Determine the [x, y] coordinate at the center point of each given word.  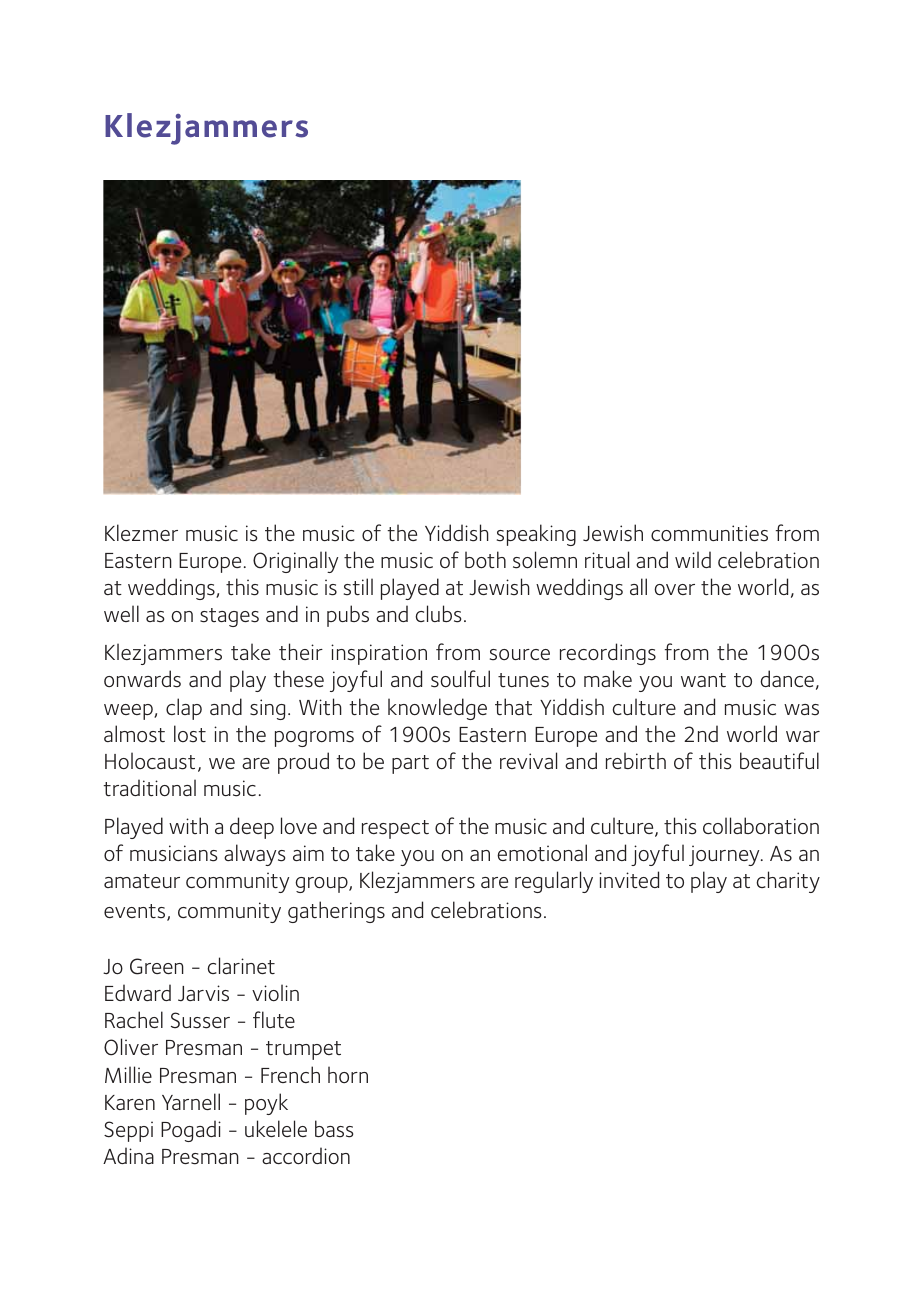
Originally [295, 562]
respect [395, 829]
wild [693, 559]
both [485, 560]
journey [725, 855]
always [254, 855]
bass [334, 1129]
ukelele [276, 1128]
